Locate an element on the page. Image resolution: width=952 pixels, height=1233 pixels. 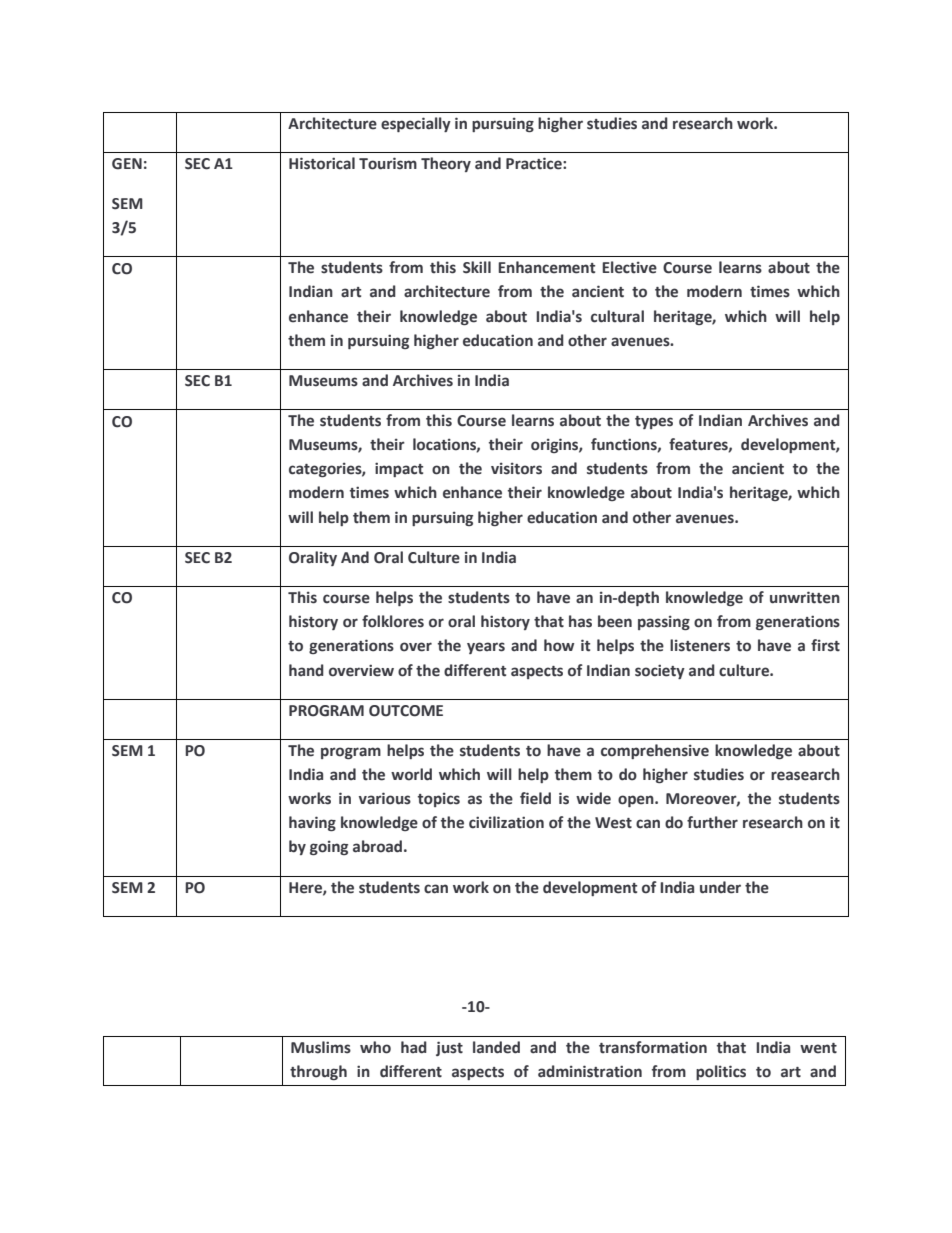
unwritten is located at coordinates (805, 597).
